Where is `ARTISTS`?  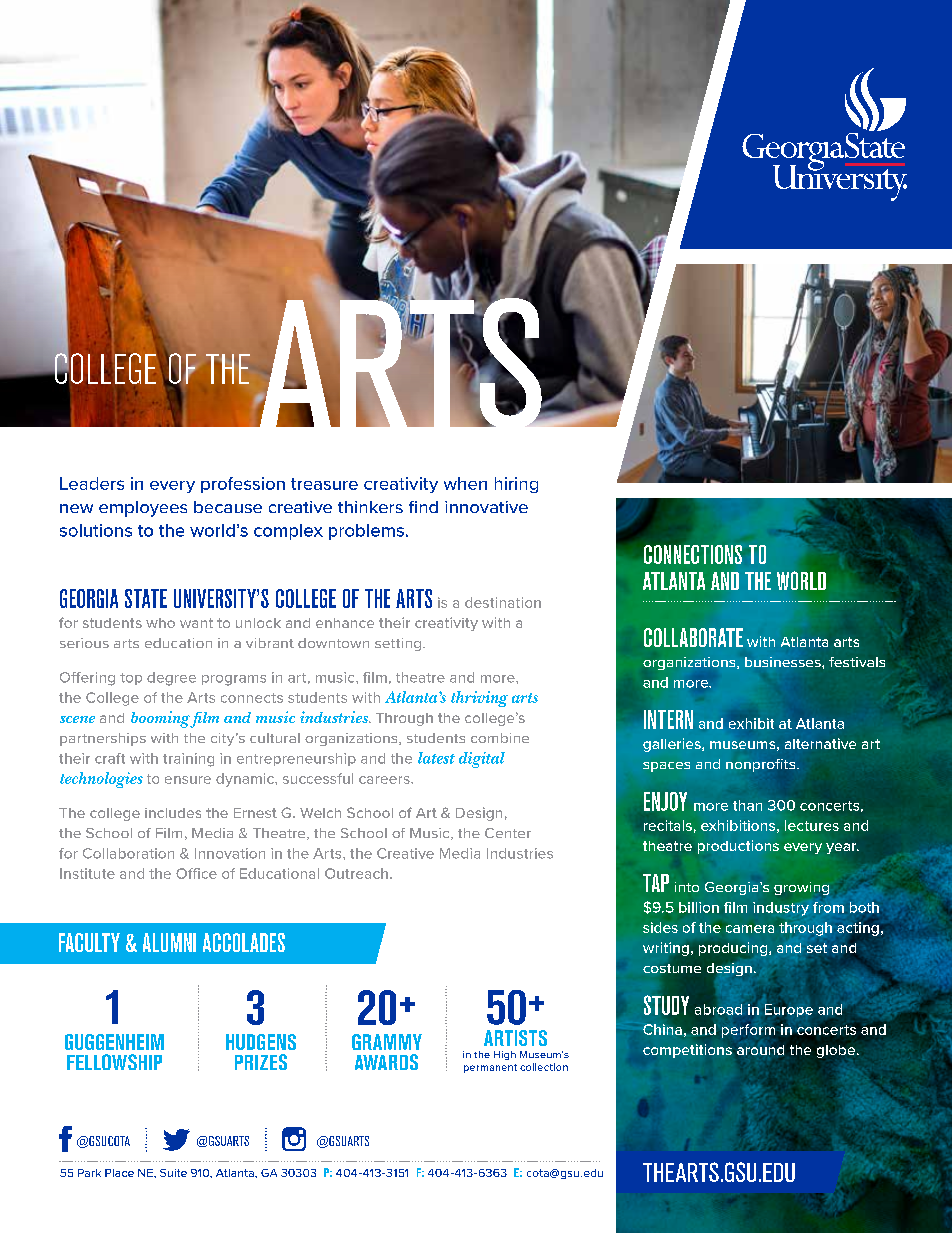 ARTISTS is located at coordinates (515, 1038).
